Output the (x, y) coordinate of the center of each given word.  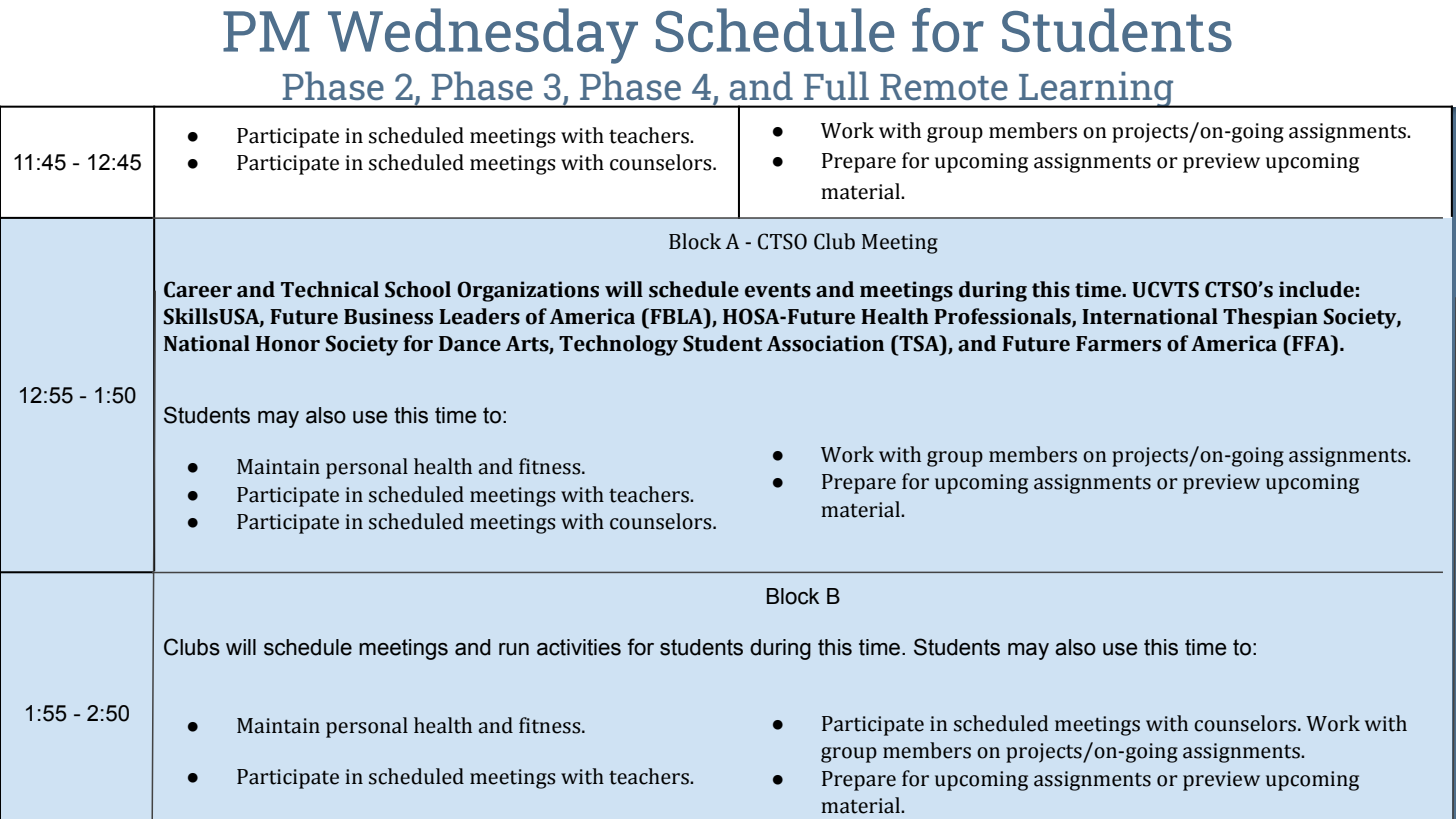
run (514, 649)
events (778, 290)
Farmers (1118, 344)
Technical (330, 289)
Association (825, 343)
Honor (288, 344)
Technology (618, 345)
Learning (1096, 90)
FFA (1311, 343)
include (1316, 289)
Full (836, 85)
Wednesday (483, 36)
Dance (470, 344)
